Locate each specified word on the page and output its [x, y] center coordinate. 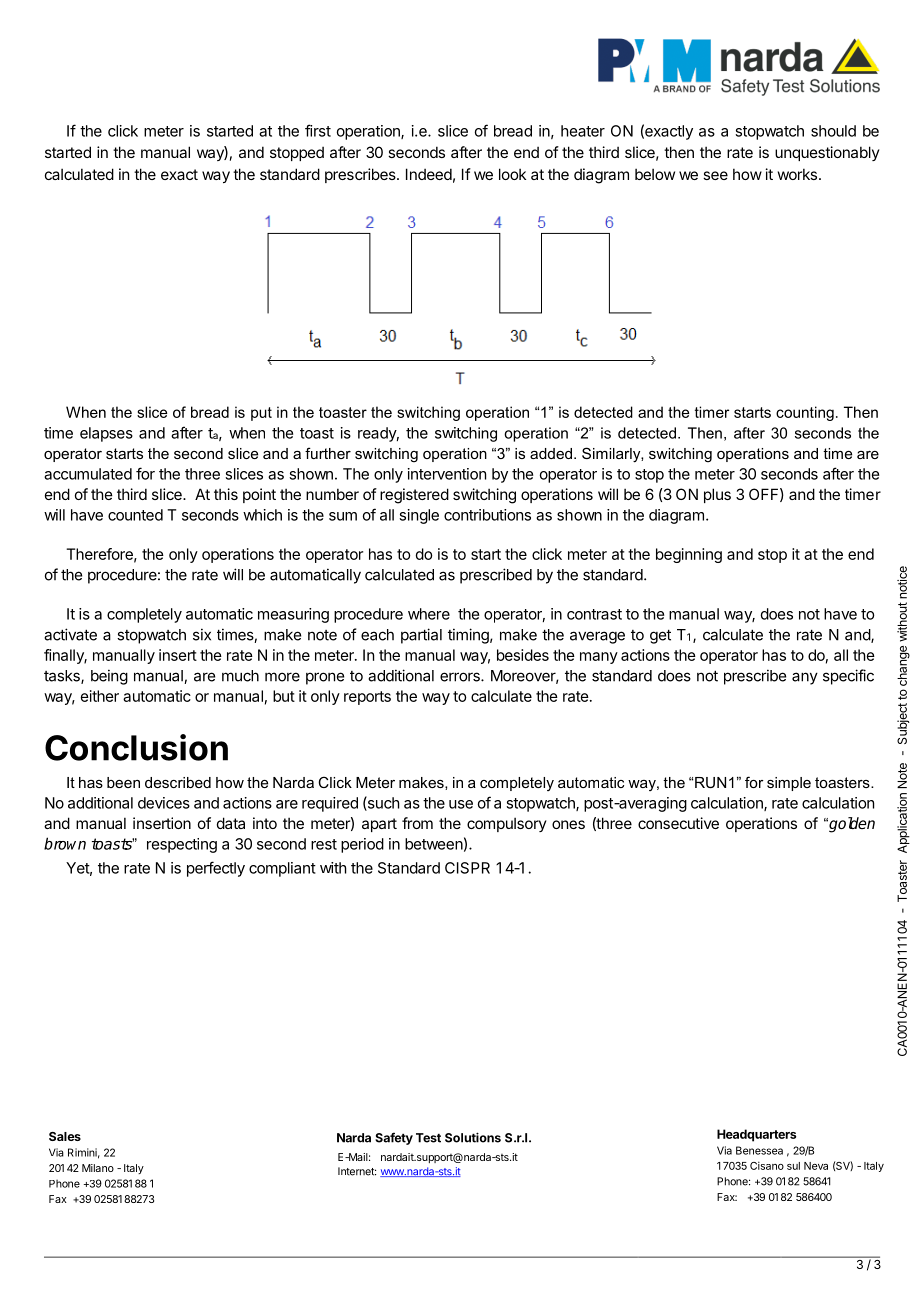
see [715, 175]
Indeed [429, 174]
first [318, 130]
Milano [98, 1168]
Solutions [473, 1137]
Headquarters [756, 1135]
